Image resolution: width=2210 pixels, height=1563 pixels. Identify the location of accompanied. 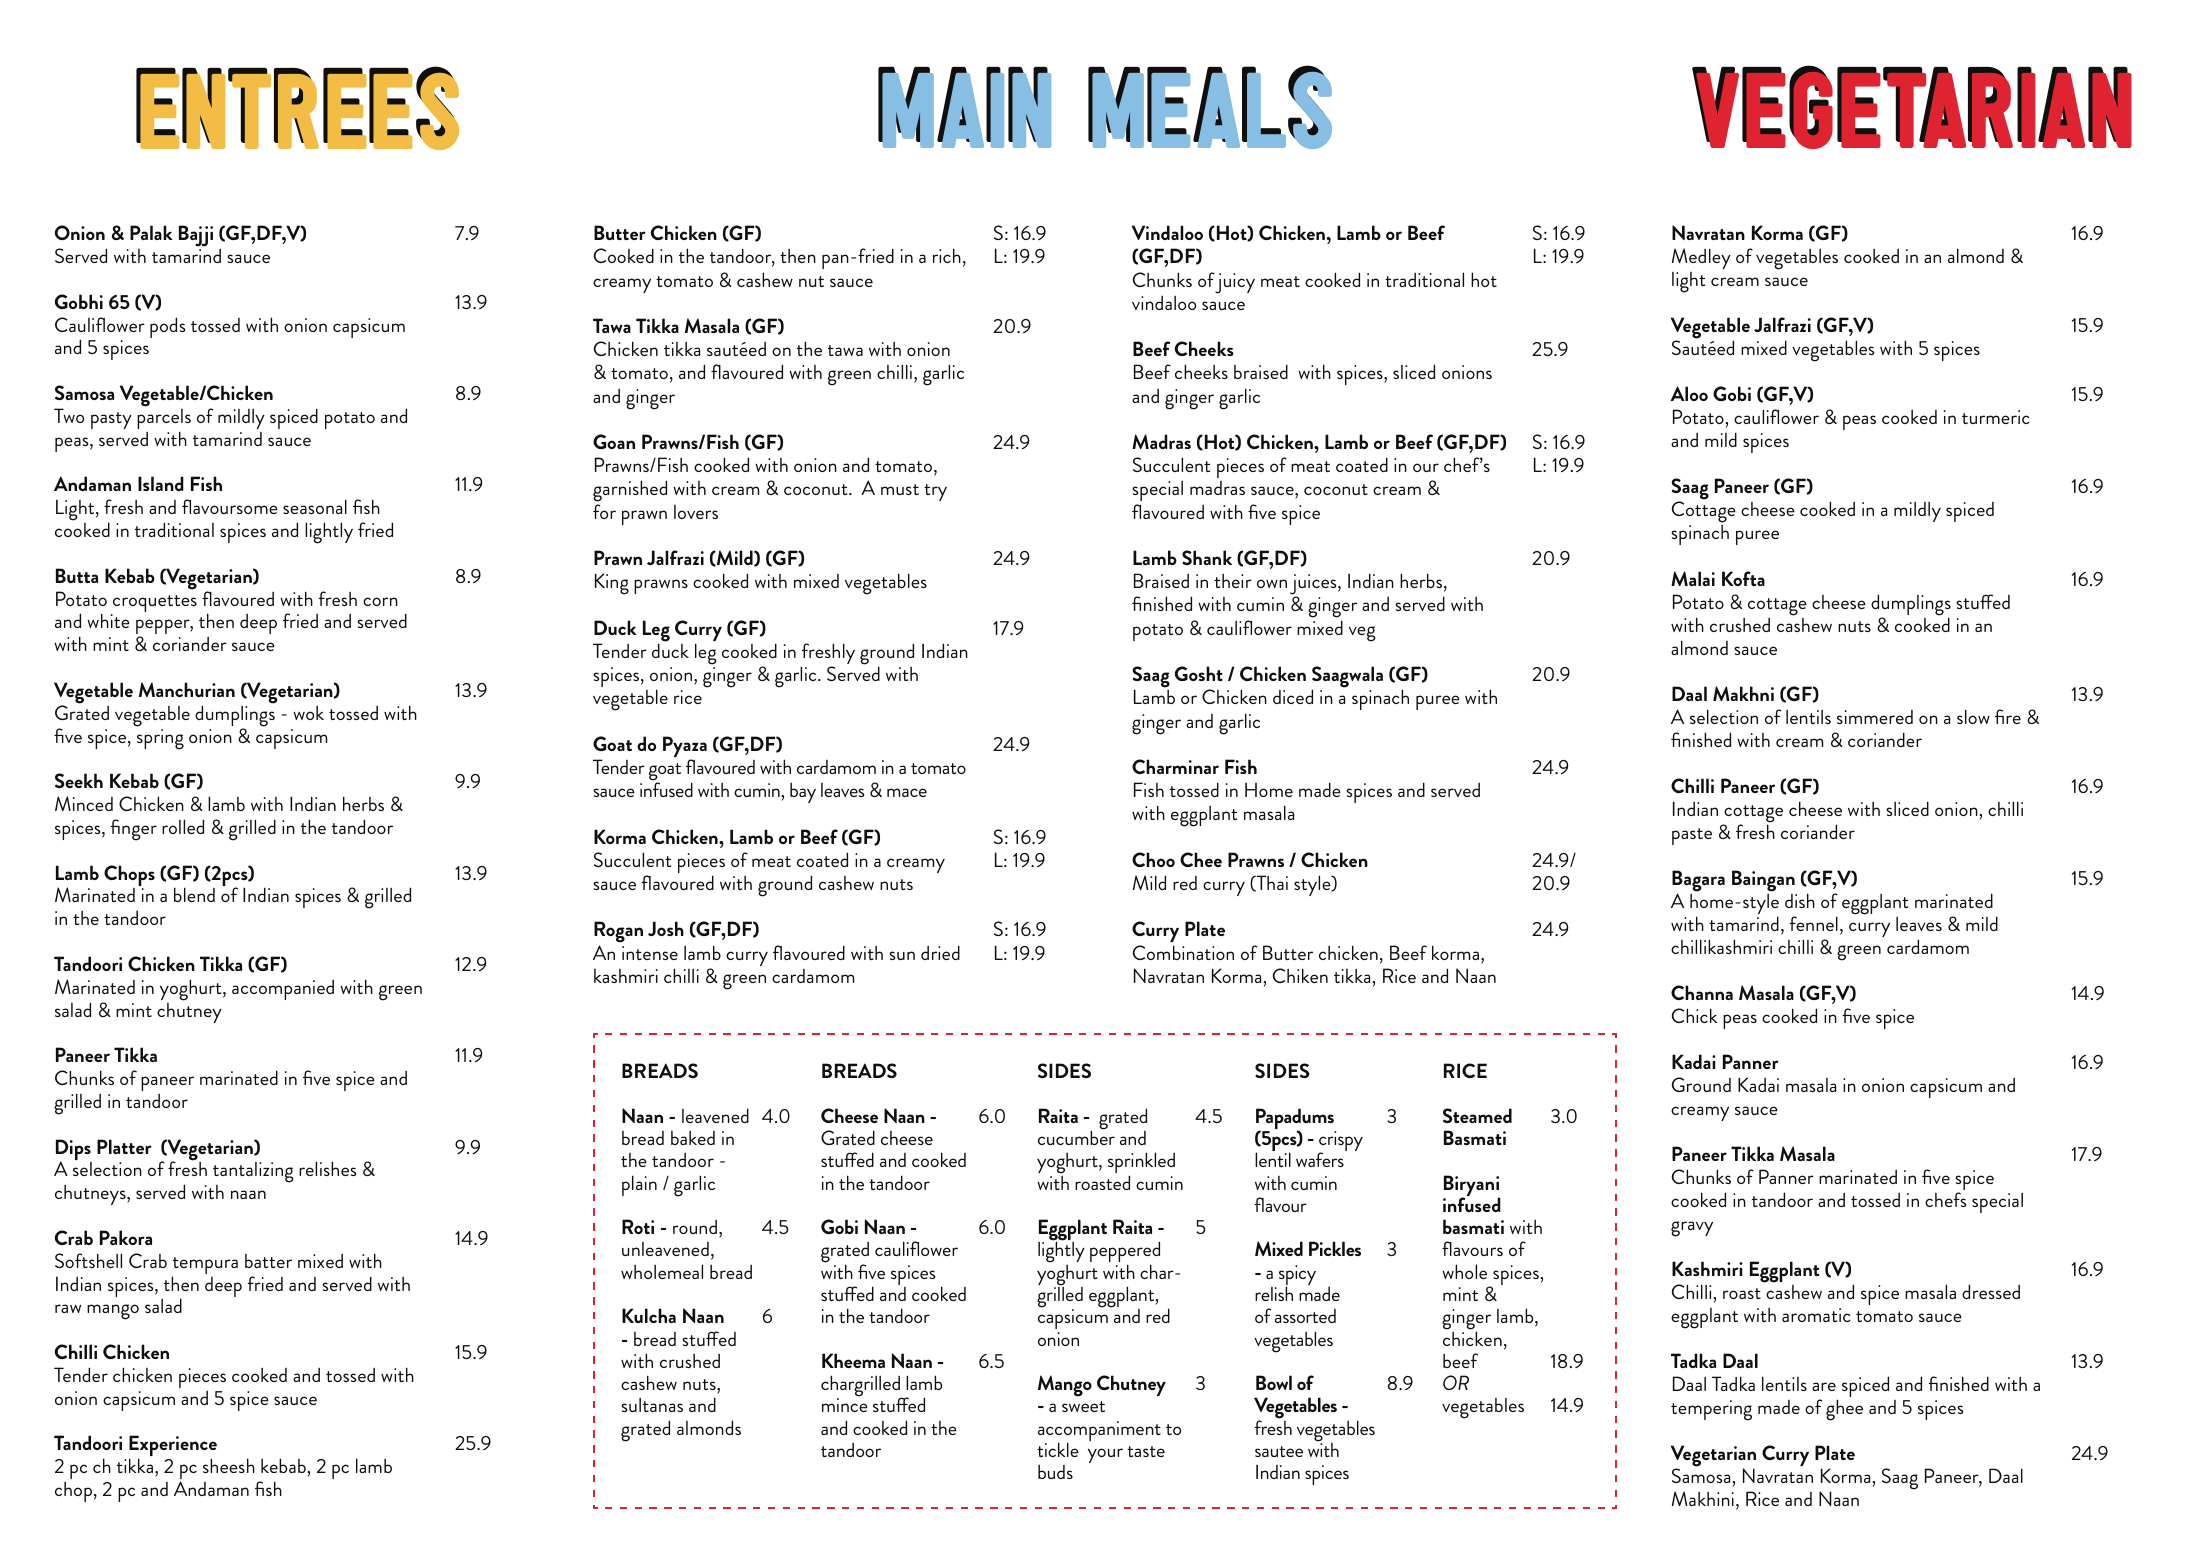
(283, 990).
